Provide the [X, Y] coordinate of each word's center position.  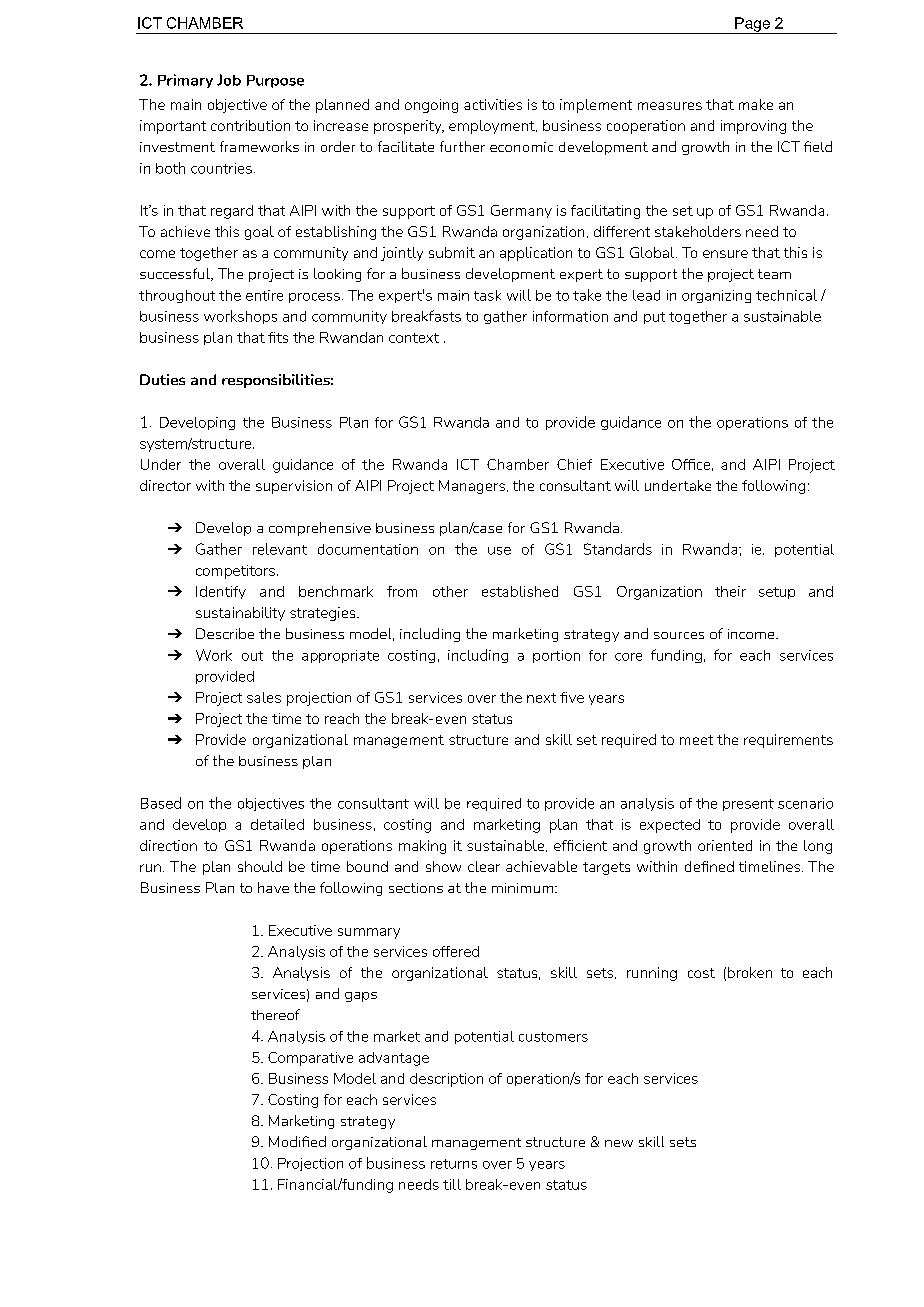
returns [454, 1164]
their [730, 591]
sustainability [240, 614]
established [520, 591]
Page [752, 25]
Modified [297, 1141]
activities [493, 104]
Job [229, 80]
